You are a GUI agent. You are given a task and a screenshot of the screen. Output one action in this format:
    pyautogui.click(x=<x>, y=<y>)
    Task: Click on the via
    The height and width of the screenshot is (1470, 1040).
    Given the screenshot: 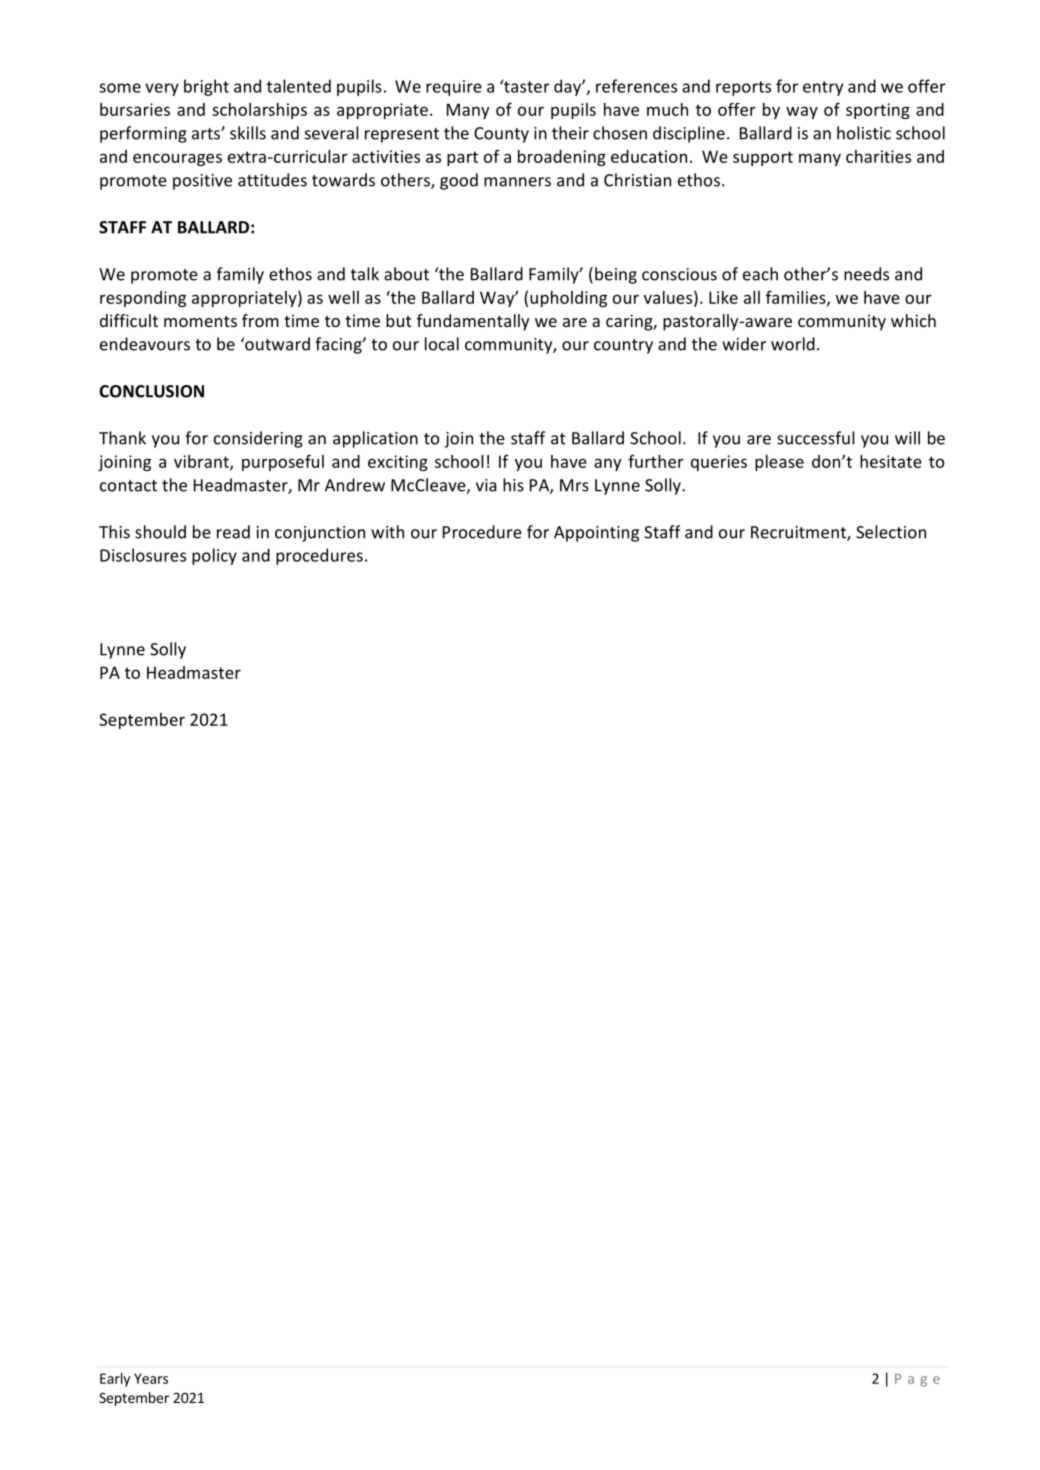 What is the action you would take?
    pyautogui.click(x=486, y=485)
